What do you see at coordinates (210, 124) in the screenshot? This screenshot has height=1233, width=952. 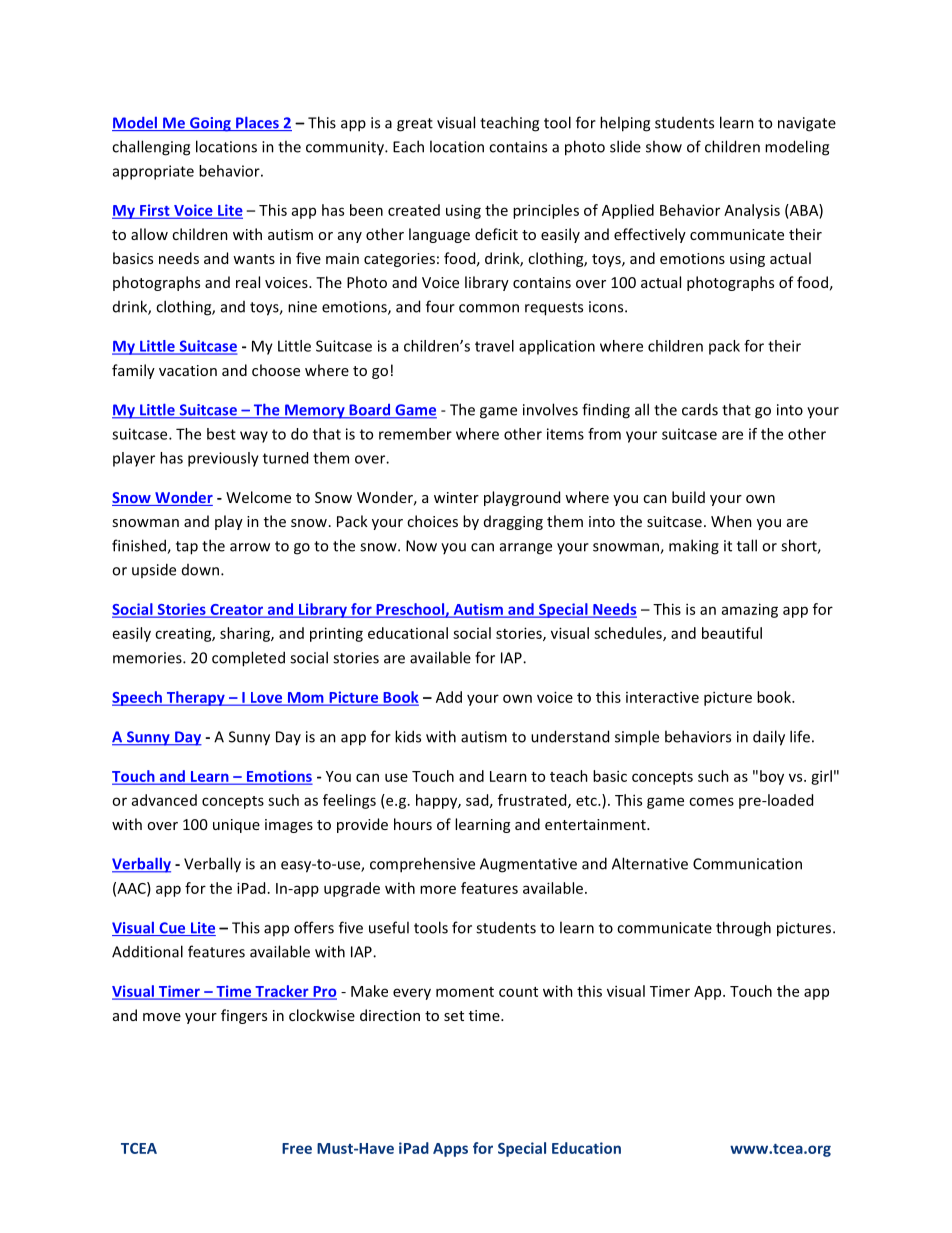 I see `Going` at bounding box center [210, 124].
